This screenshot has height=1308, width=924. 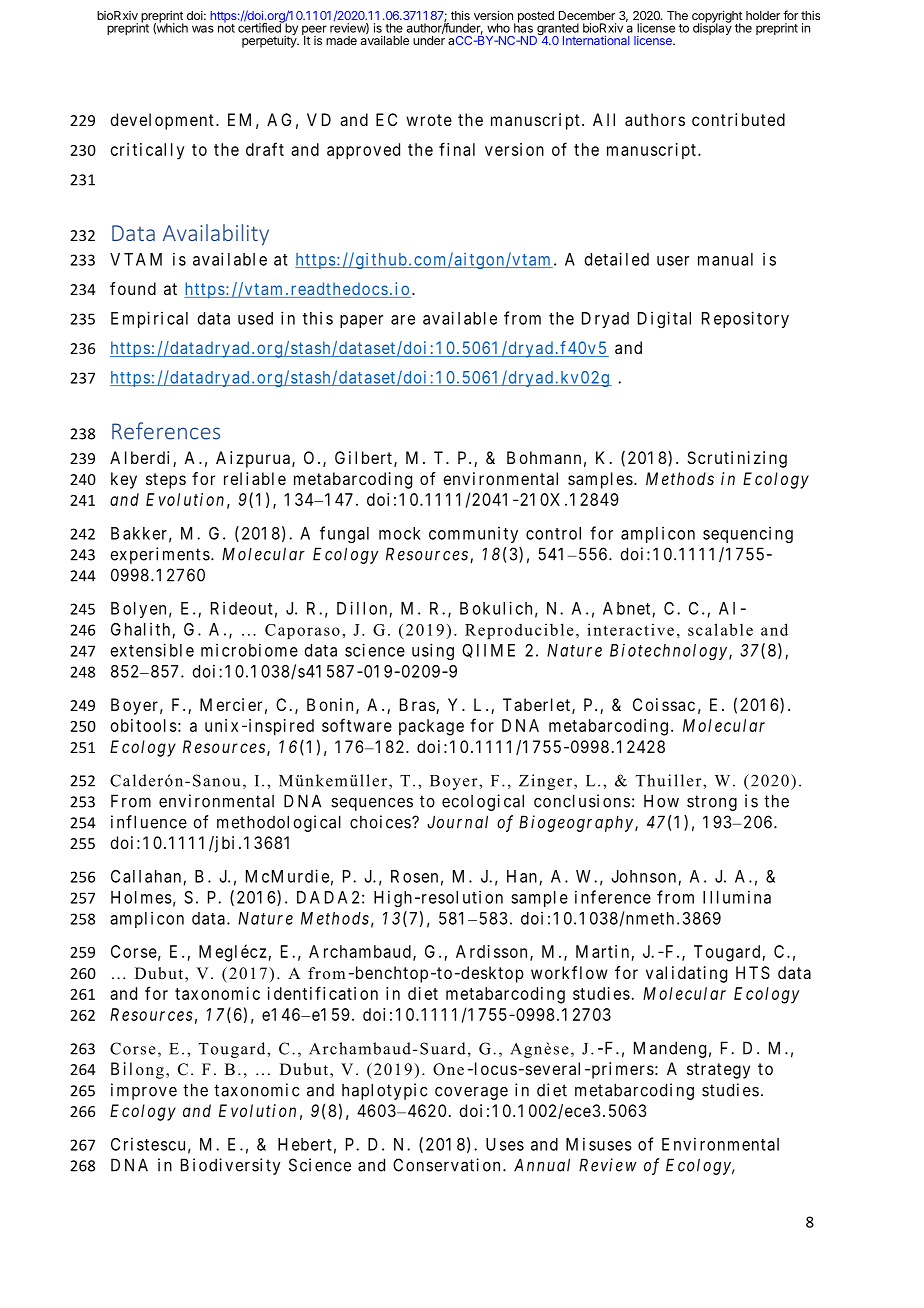 I want to click on who, so click(x=498, y=28).
